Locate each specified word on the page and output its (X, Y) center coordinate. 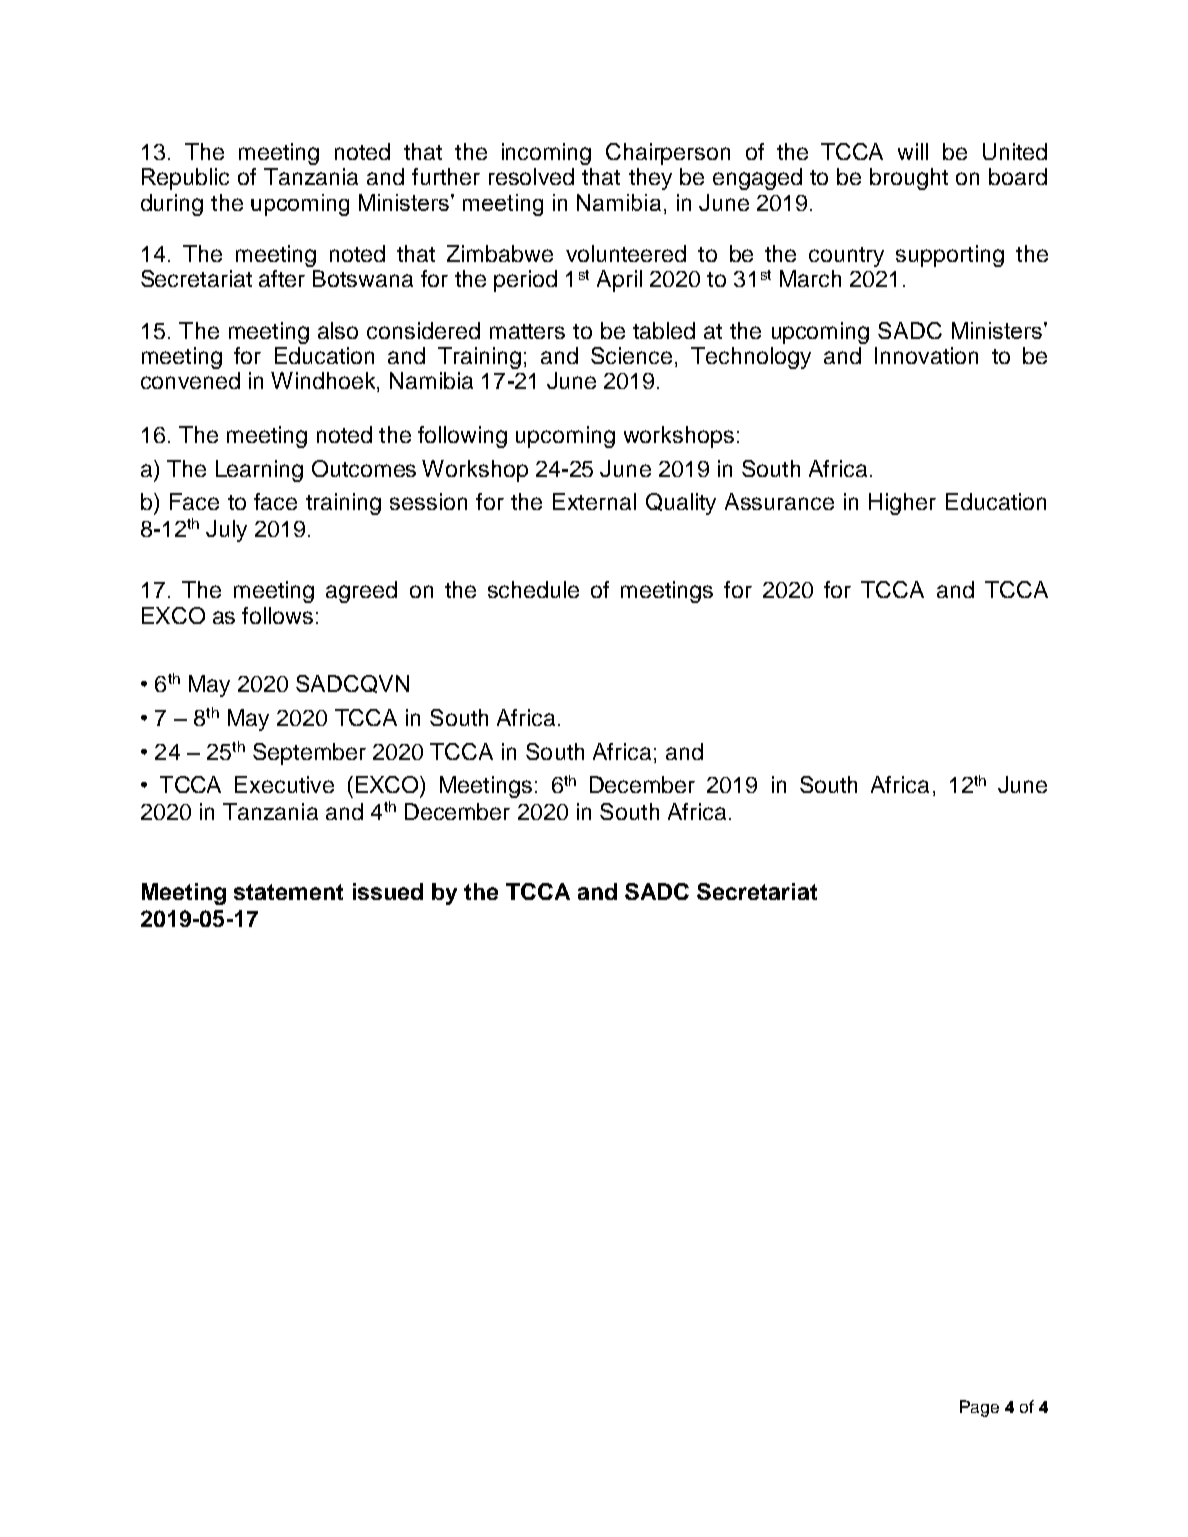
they (650, 179)
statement (288, 892)
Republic (185, 179)
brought (909, 179)
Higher (902, 504)
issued (388, 891)
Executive (284, 784)
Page (979, 1408)
